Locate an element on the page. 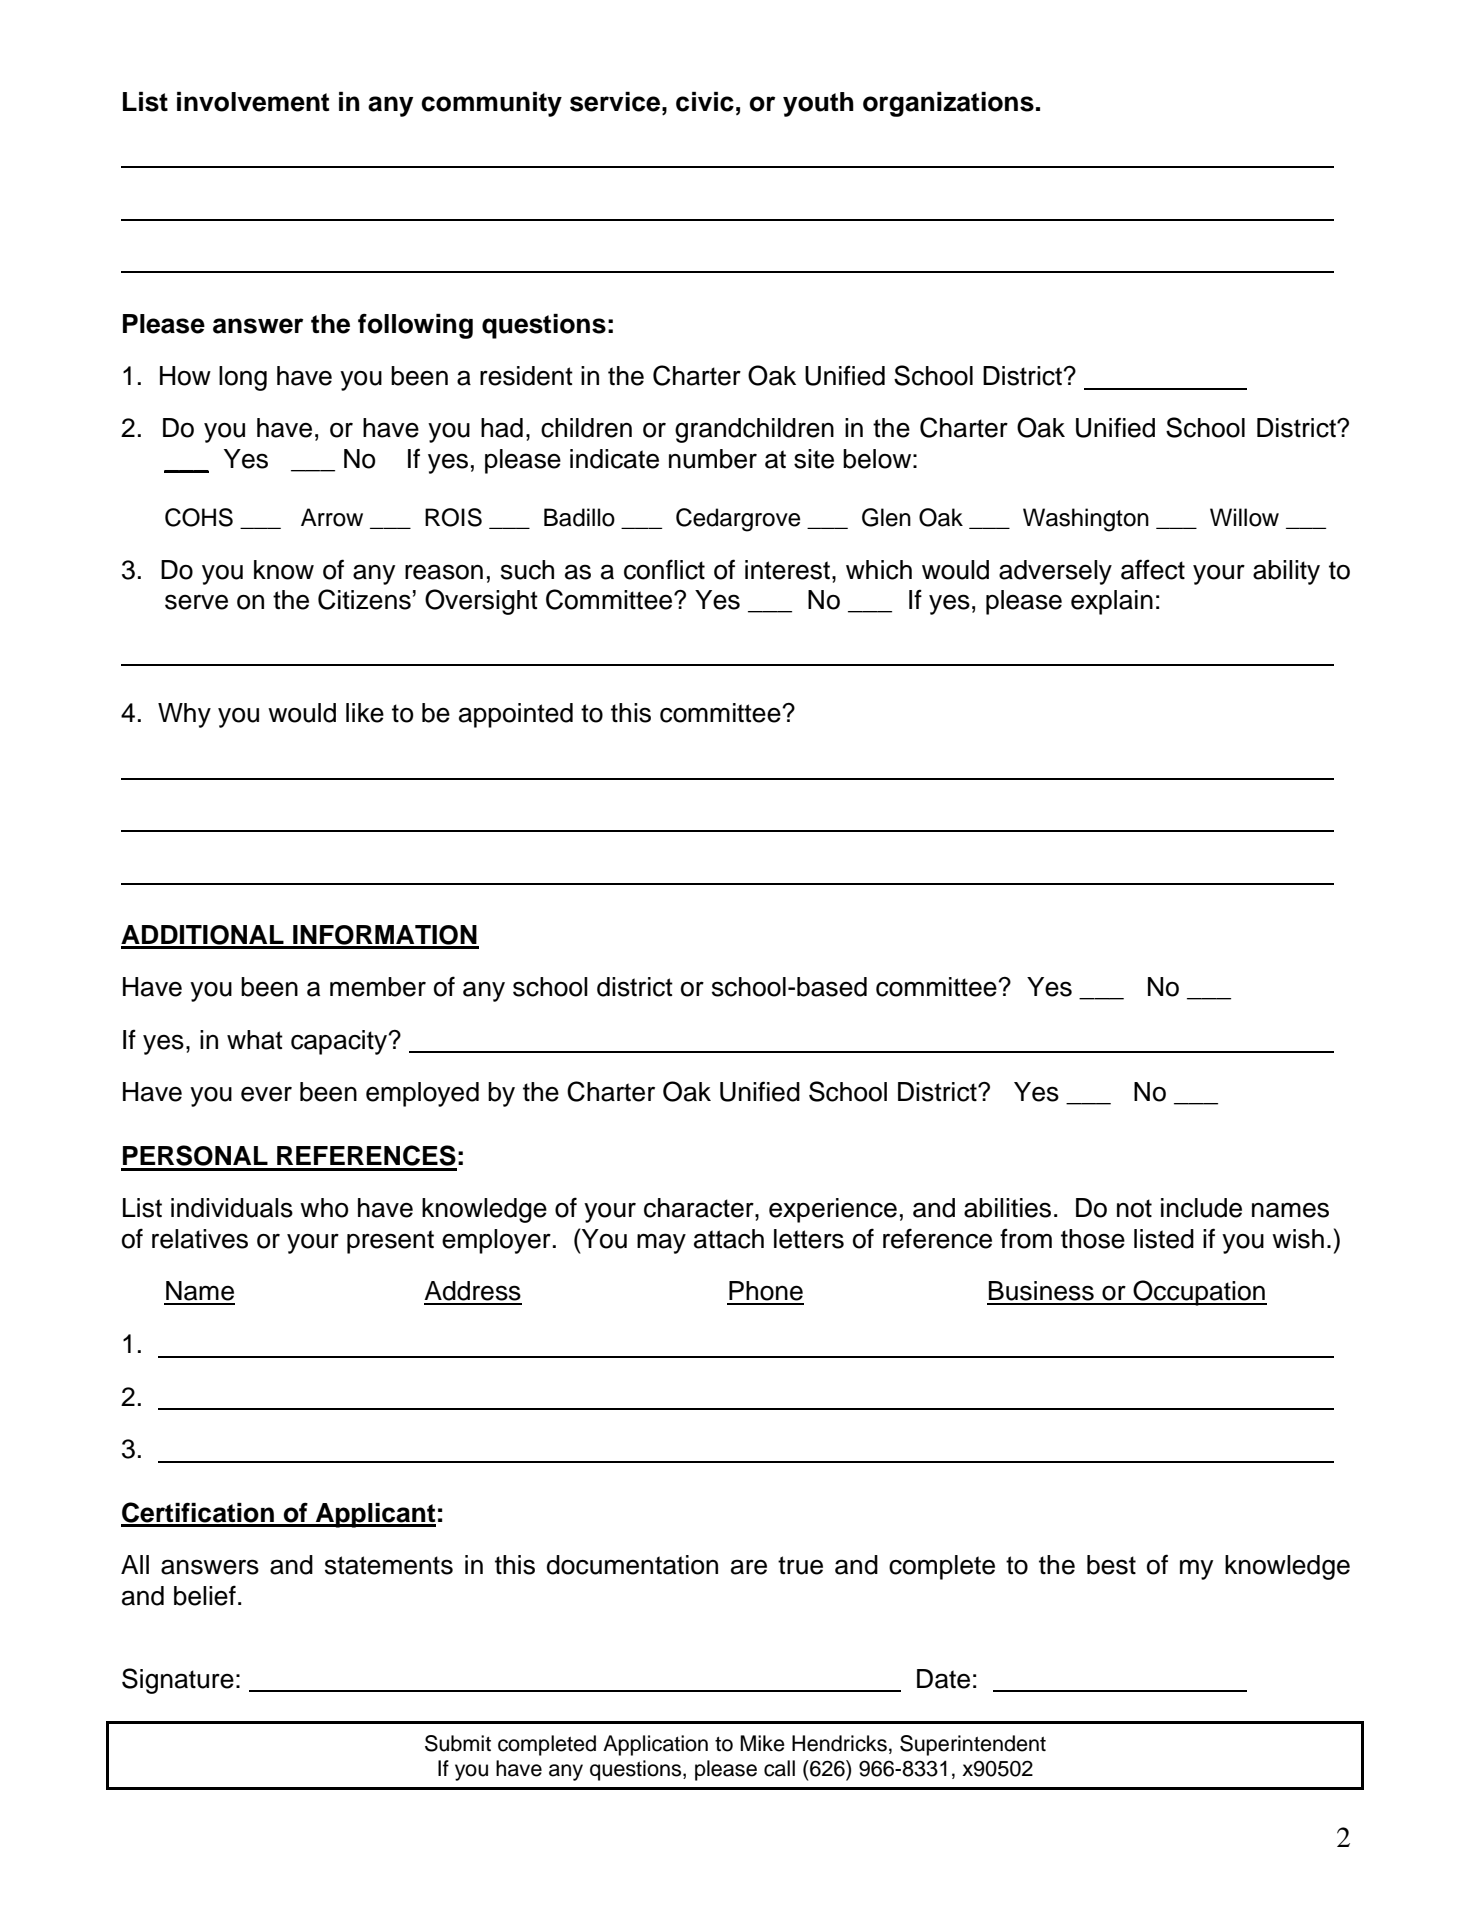 This page has height=1905, width=1472. Occupation is located at coordinates (1199, 1293).
